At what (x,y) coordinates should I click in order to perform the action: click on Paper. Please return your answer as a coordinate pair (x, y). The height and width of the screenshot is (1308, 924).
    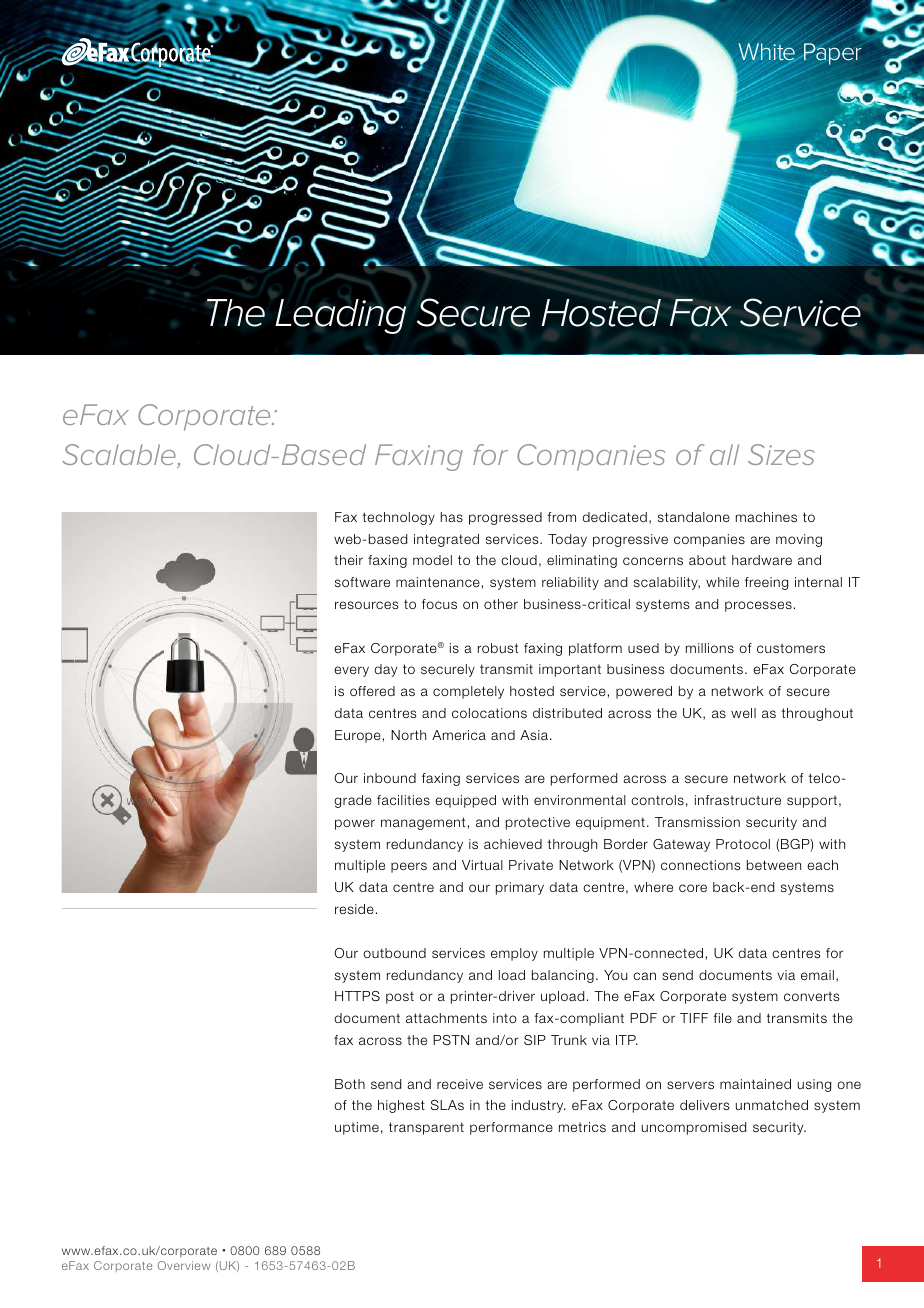
    Looking at the image, I should click on (832, 54).
